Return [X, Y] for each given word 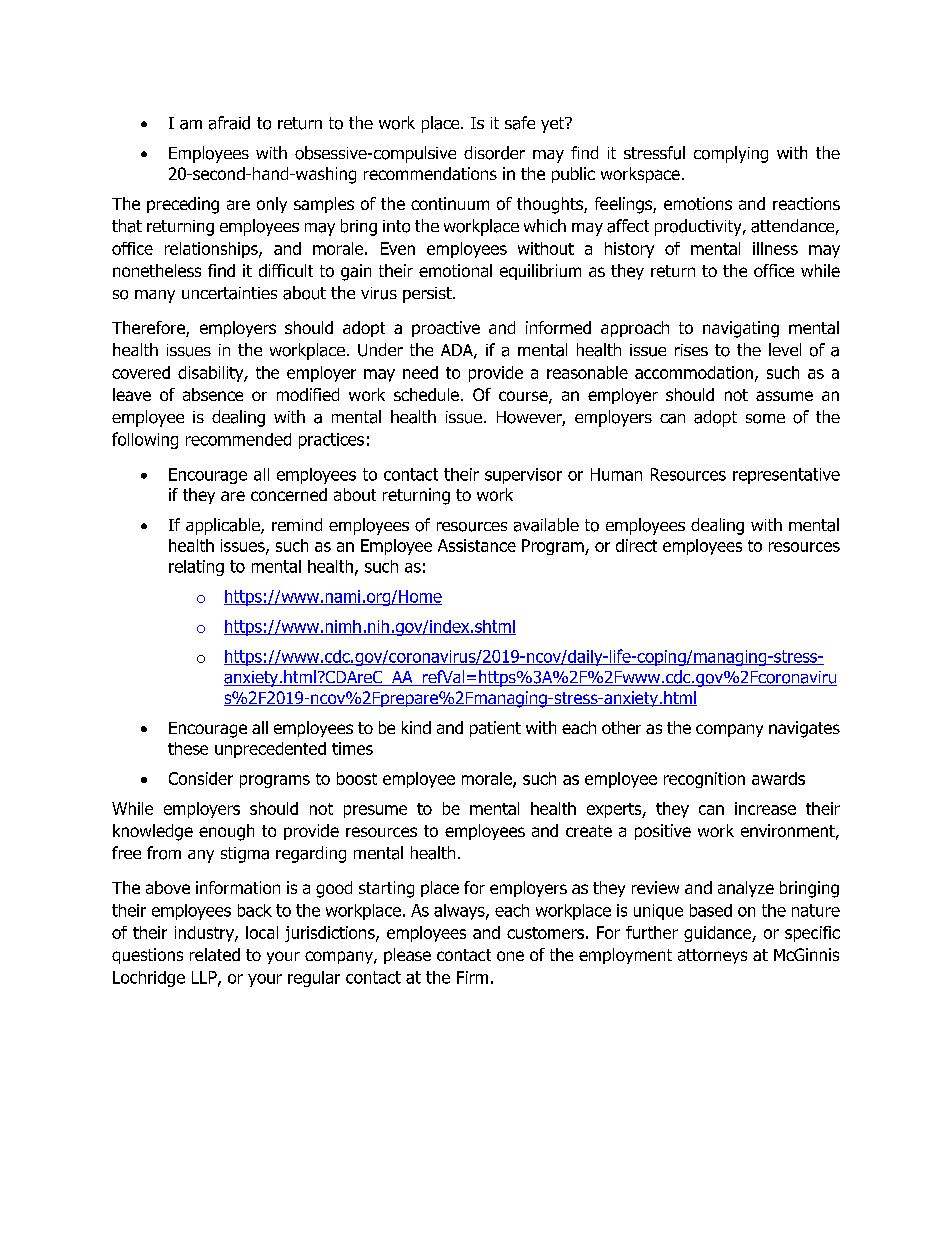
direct [636, 545]
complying [731, 154]
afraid [229, 123]
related [215, 954]
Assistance [477, 545]
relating [196, 568]
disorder [494, 153]
